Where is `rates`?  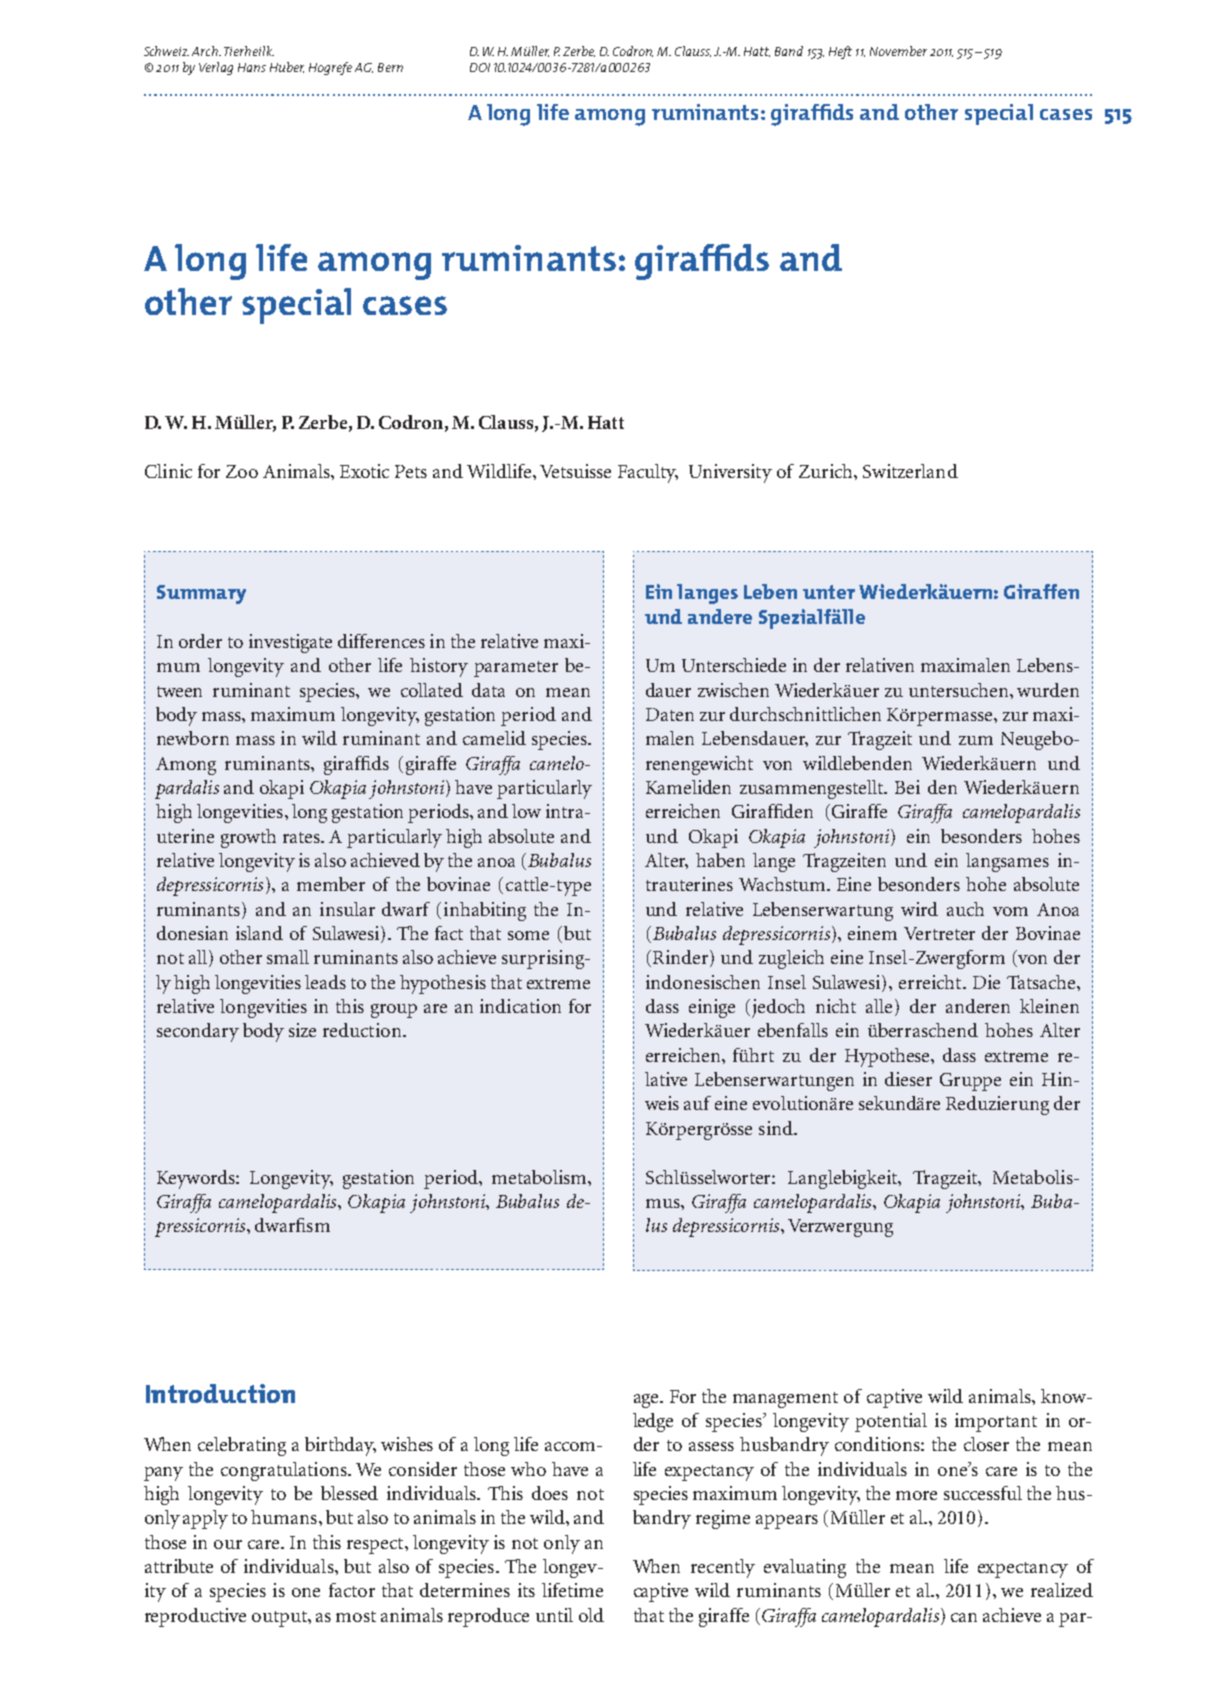
rates is located at coordinates (303, 837).
